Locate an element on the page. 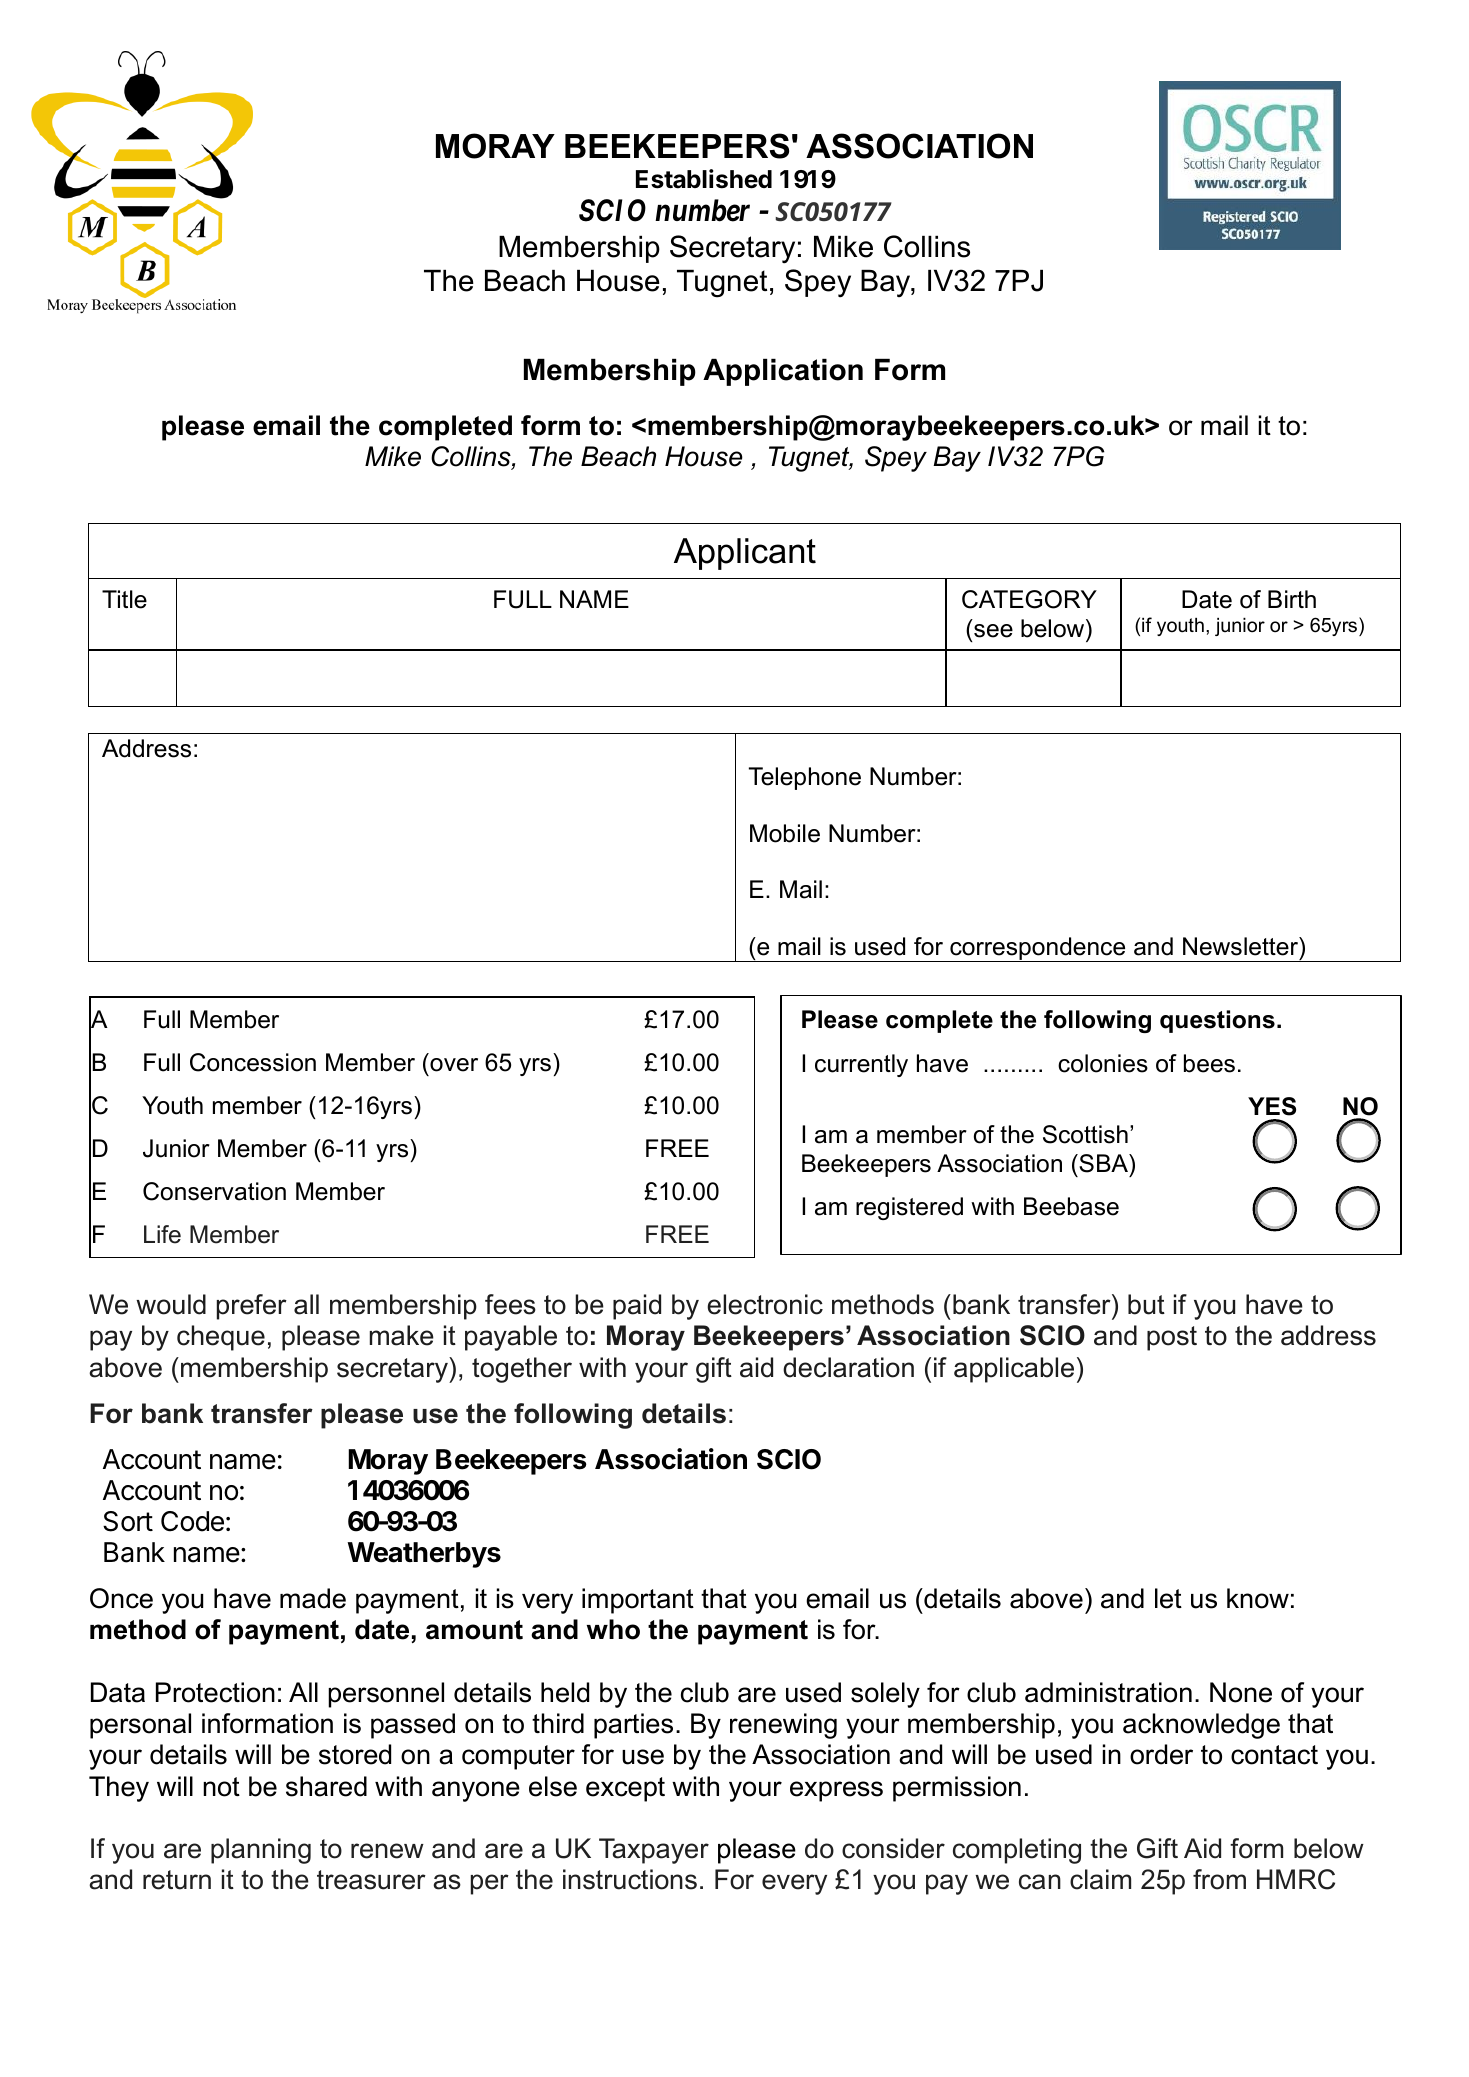 The width and height of the page is (1469, 2077). CATEGORY is located at coordinates (1029, 599).
